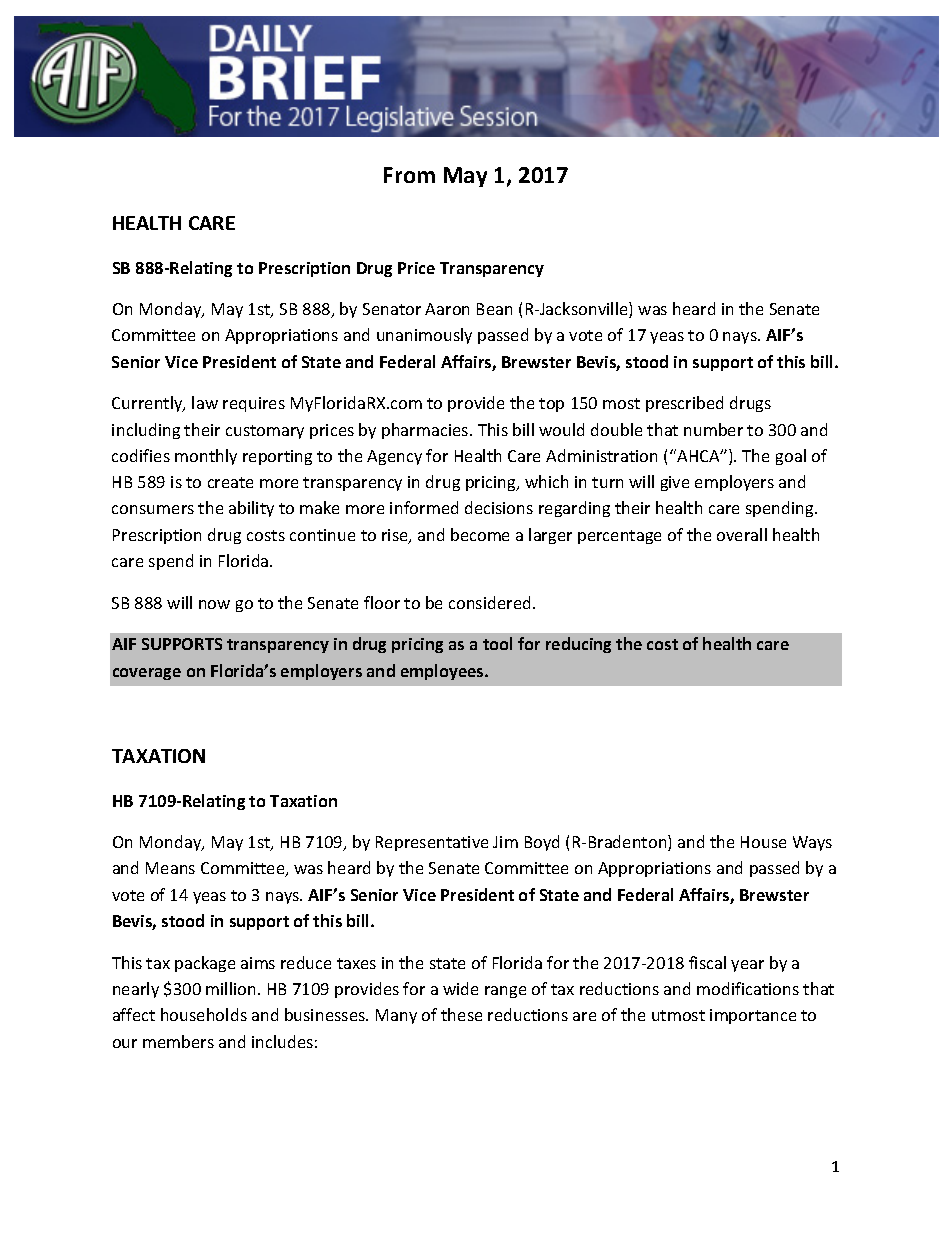 The height and width of the screenshot is (1233, 952). What do you see at coordinates (214, 604) in the screenshot?
I see `now` at bounding box center [214, 604].
